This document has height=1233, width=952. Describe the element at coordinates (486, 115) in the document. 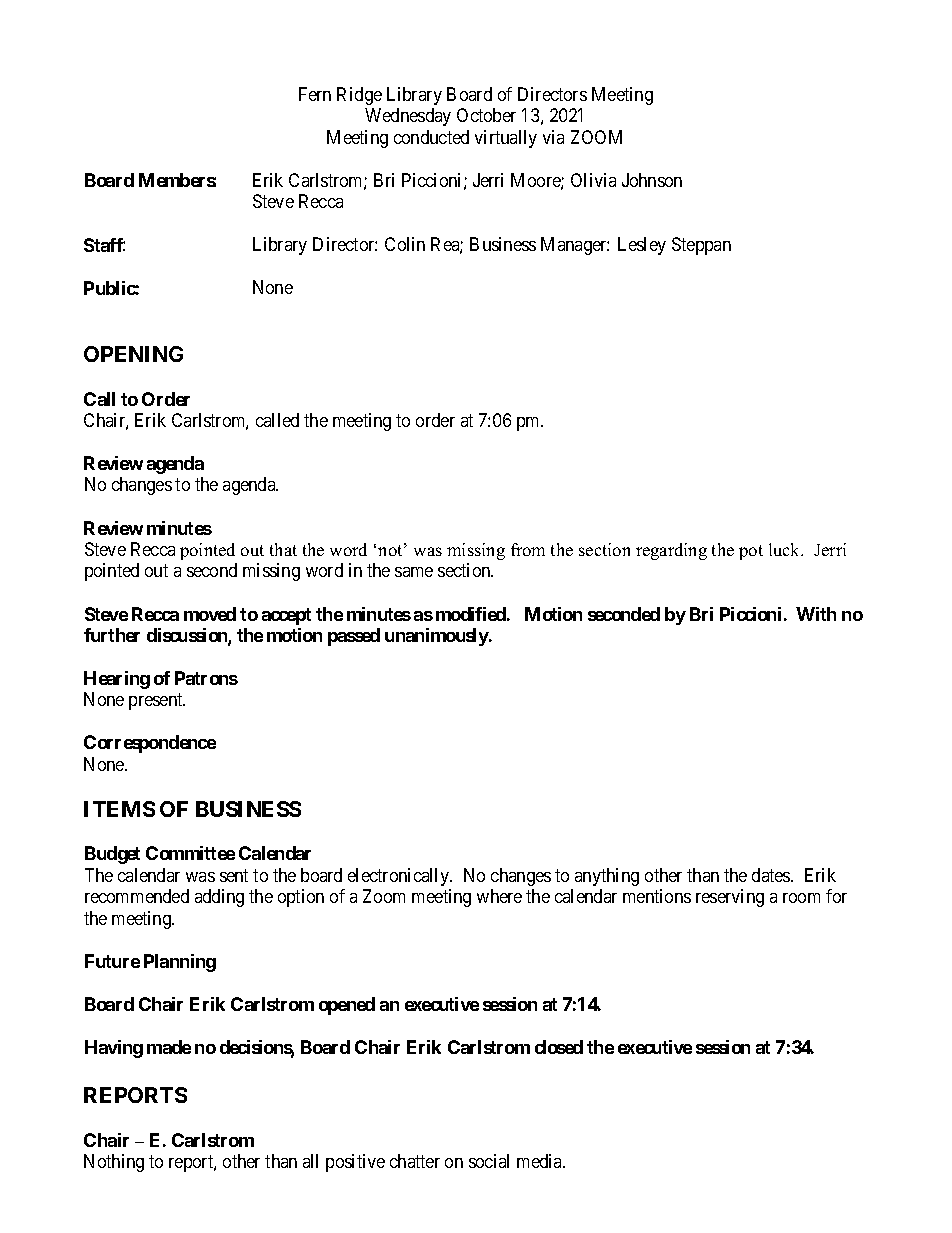

I see `October` at that location.
